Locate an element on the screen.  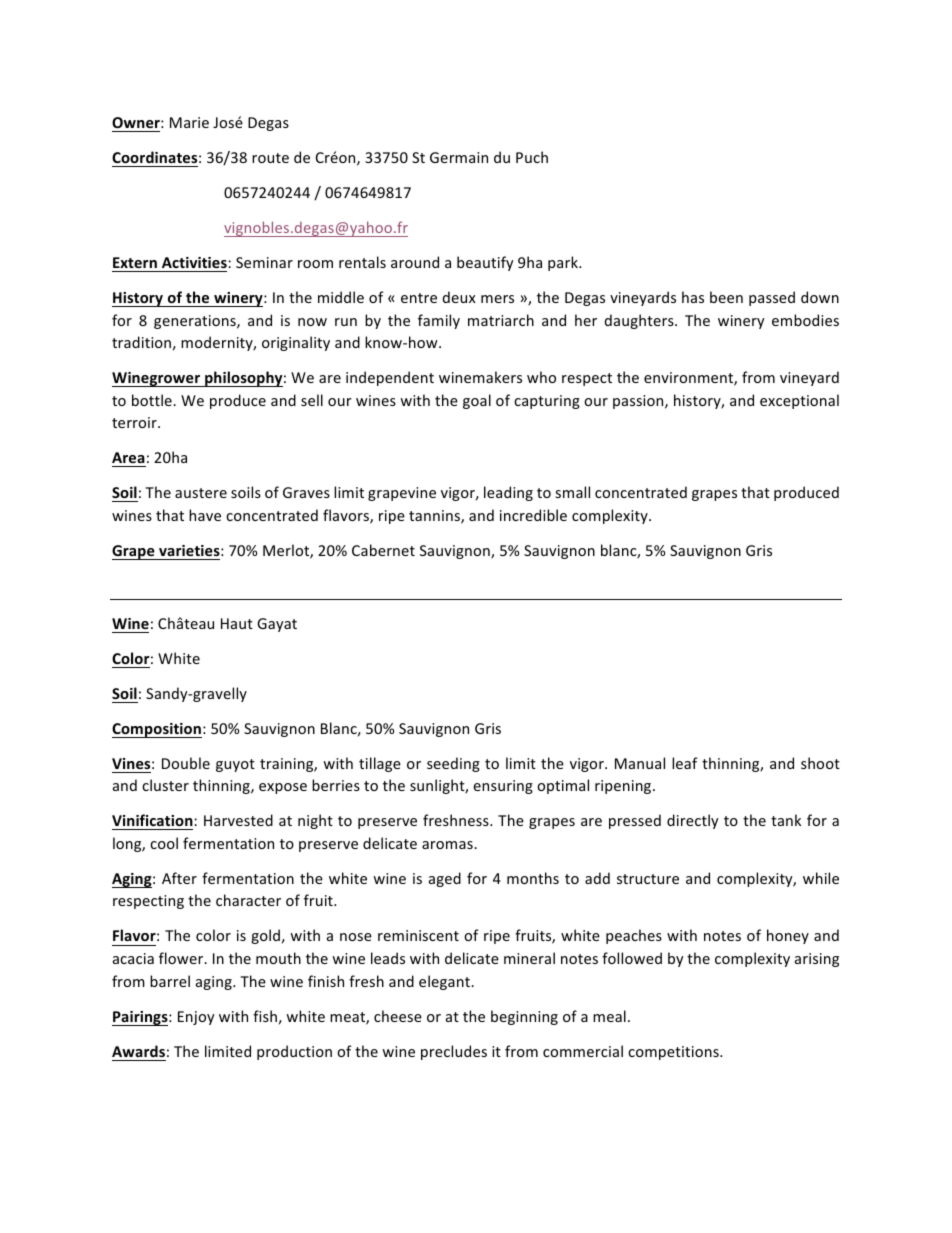
Marie is located at coordinates (189, 122).
